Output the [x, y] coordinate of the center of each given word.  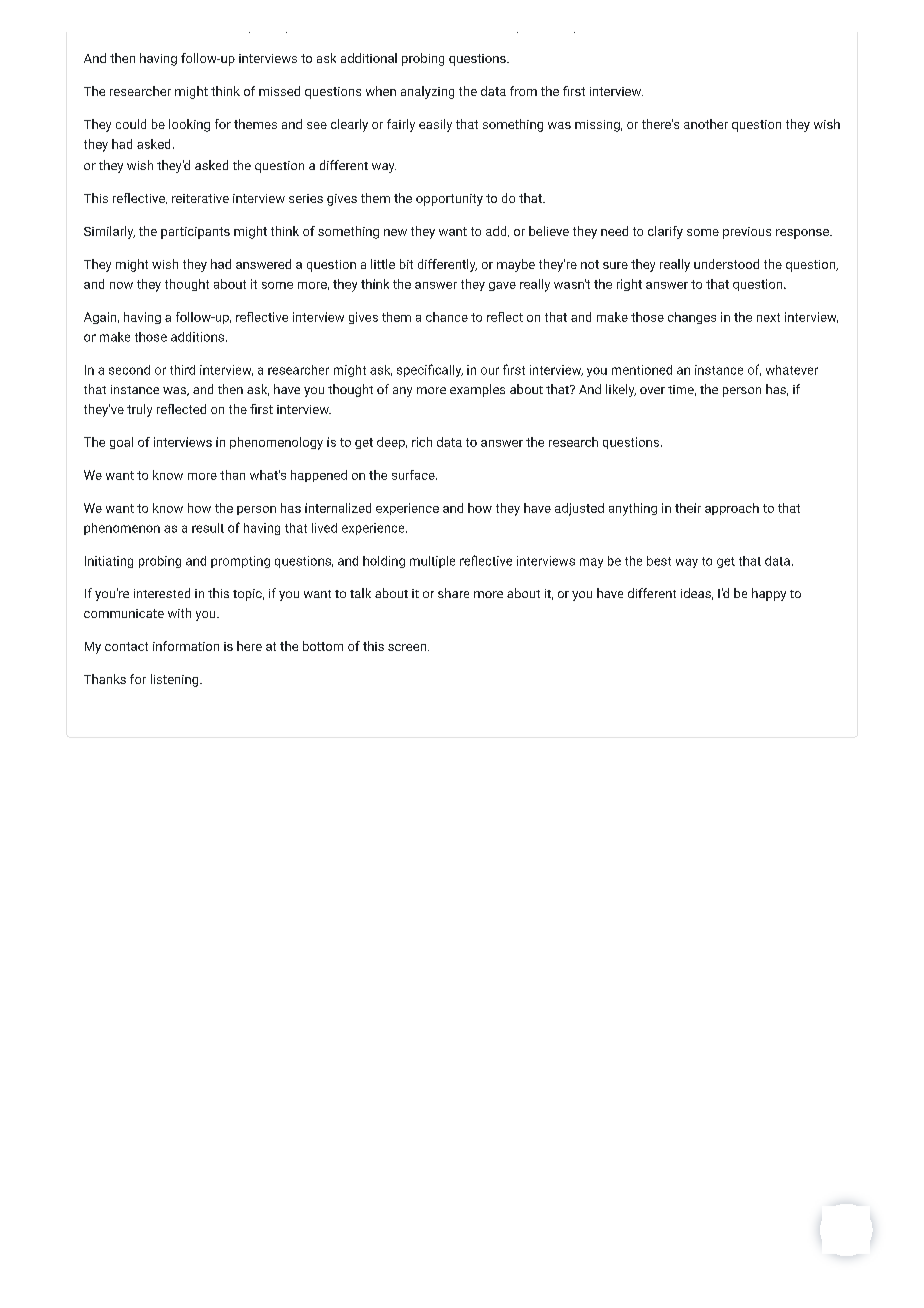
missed [279, 91]
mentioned [642, 370]
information [186, 646]
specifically [430, 370]
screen [407, 647]
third [182, 370]
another [706, 124]
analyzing [427, 92]
